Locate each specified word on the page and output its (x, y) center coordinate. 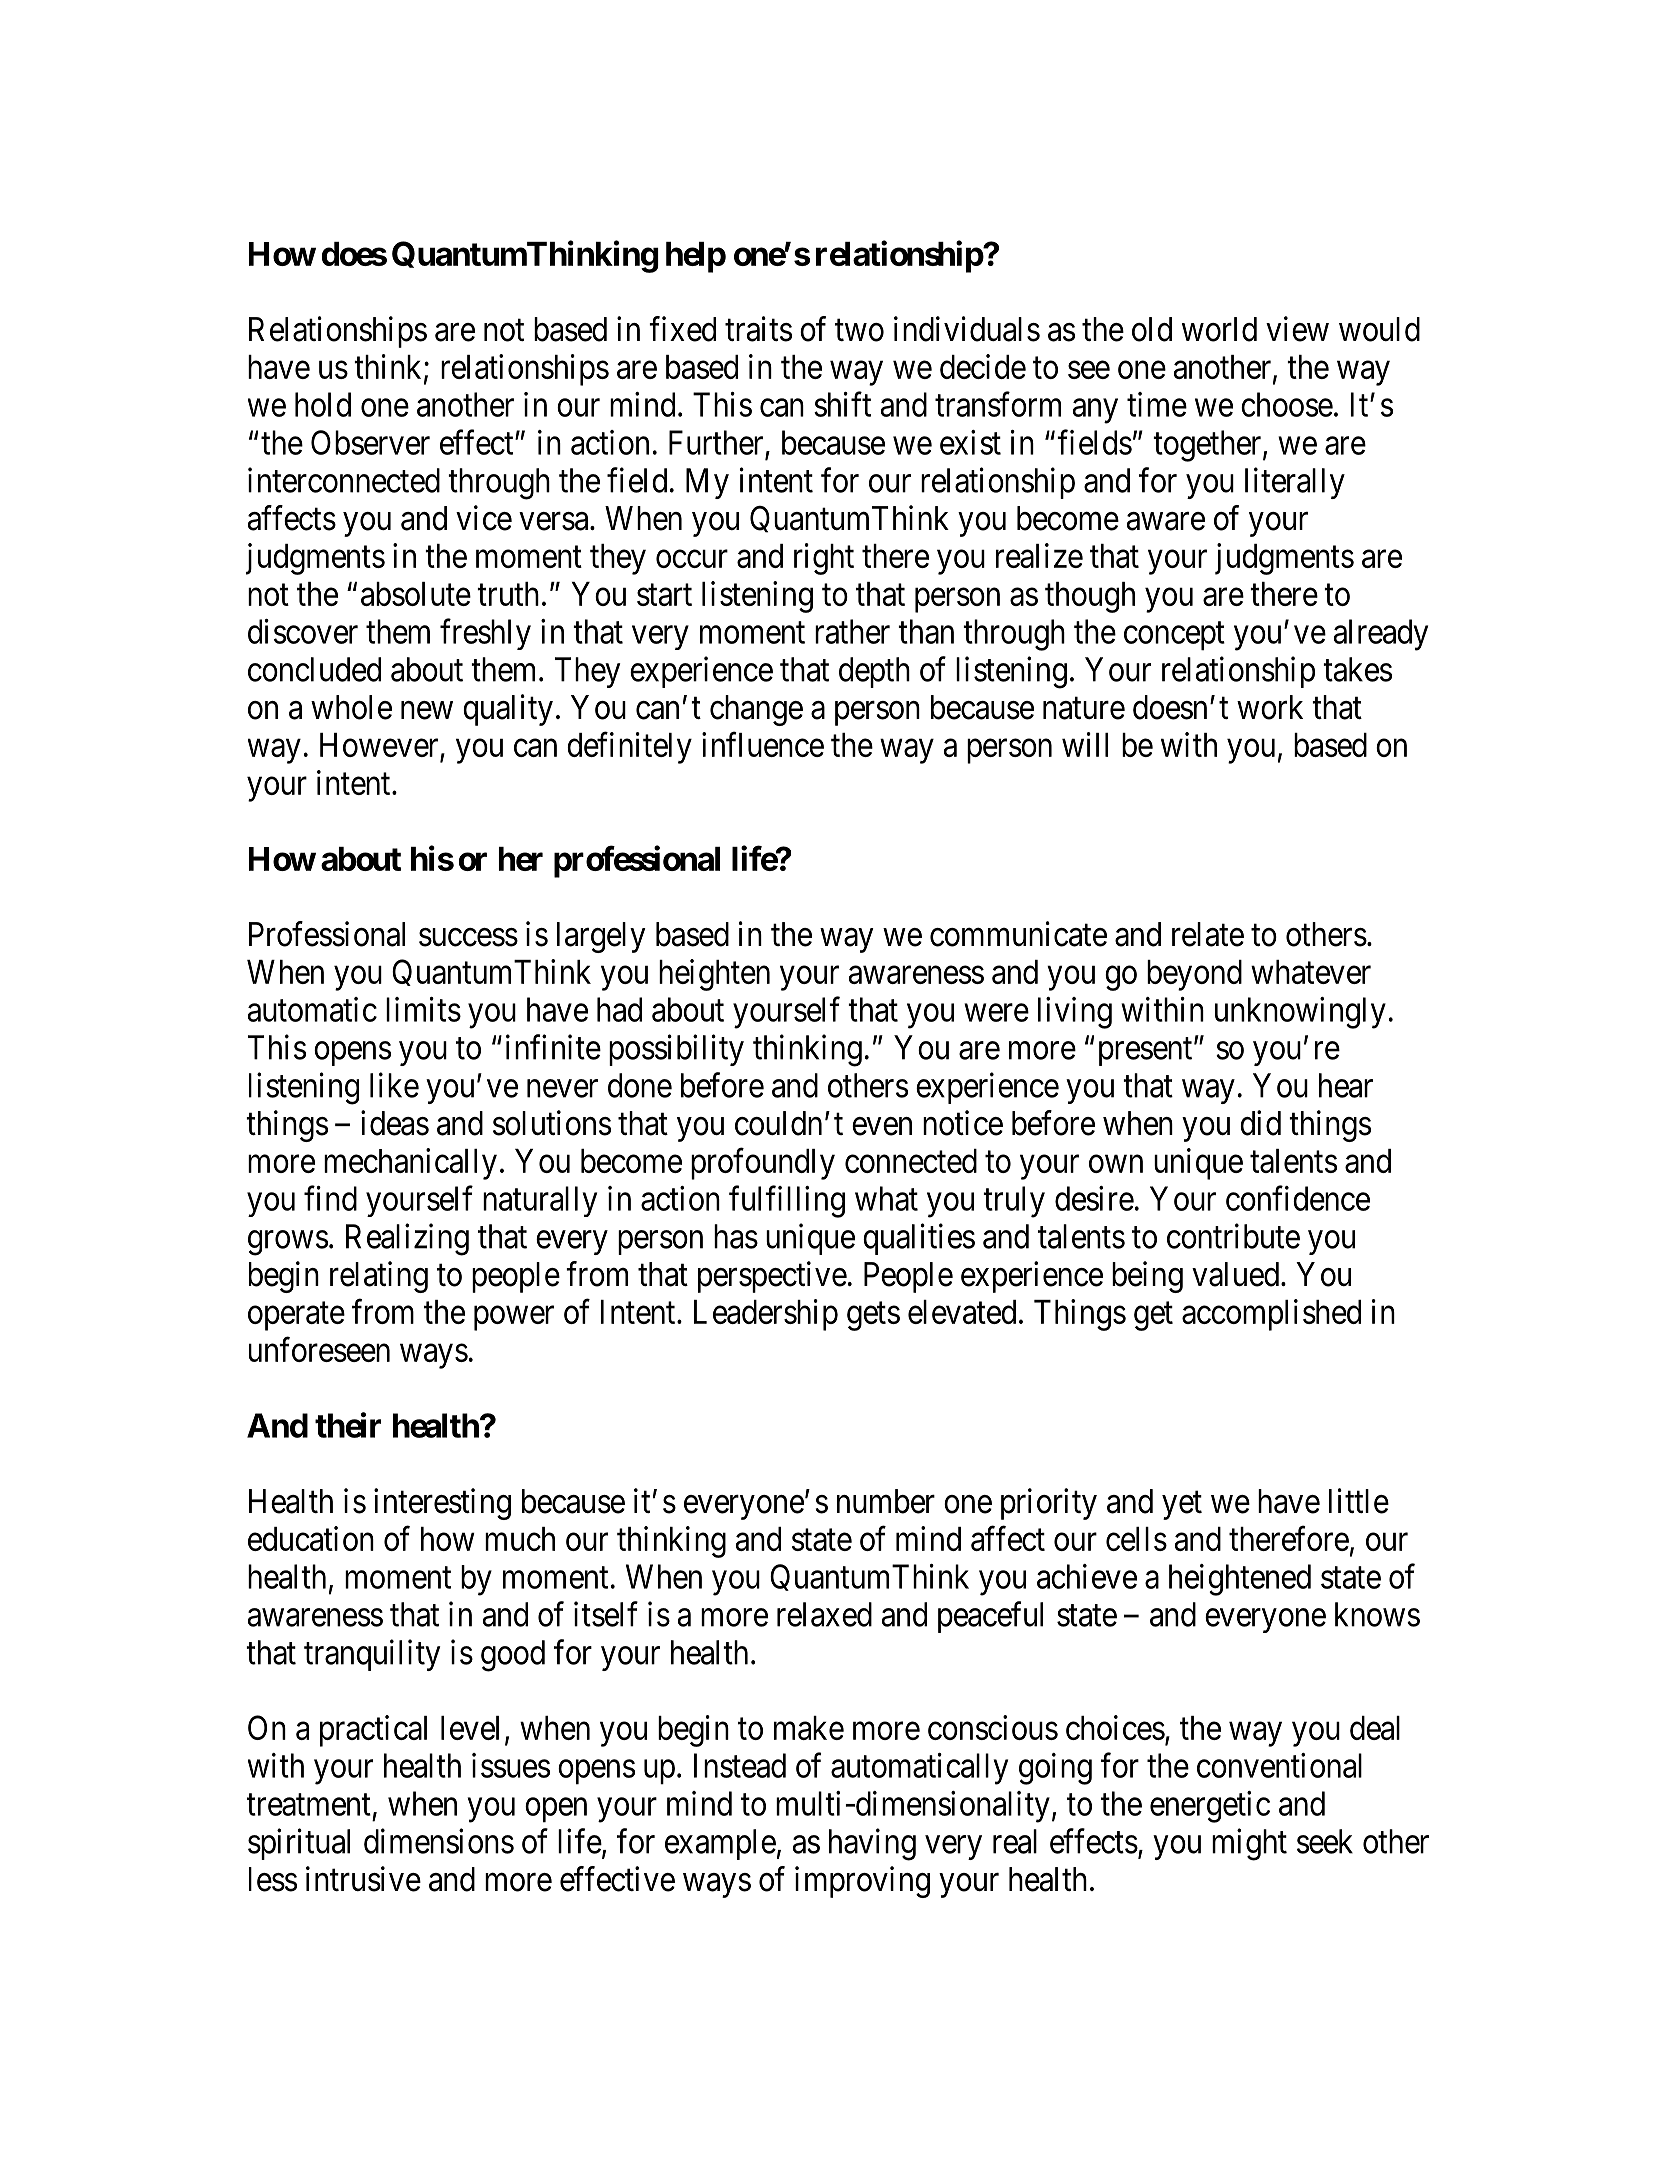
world (1219, 329)
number (886, 1501)
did (1260, 1123)
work (1270, 707)
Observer (370, 442)
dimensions (439, 1841)
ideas (395, 1123)
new (427, 710)
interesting (442, 1504)
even (882, 1126)
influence (763, 744)
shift (842, 404)
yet (1182, 1505)
